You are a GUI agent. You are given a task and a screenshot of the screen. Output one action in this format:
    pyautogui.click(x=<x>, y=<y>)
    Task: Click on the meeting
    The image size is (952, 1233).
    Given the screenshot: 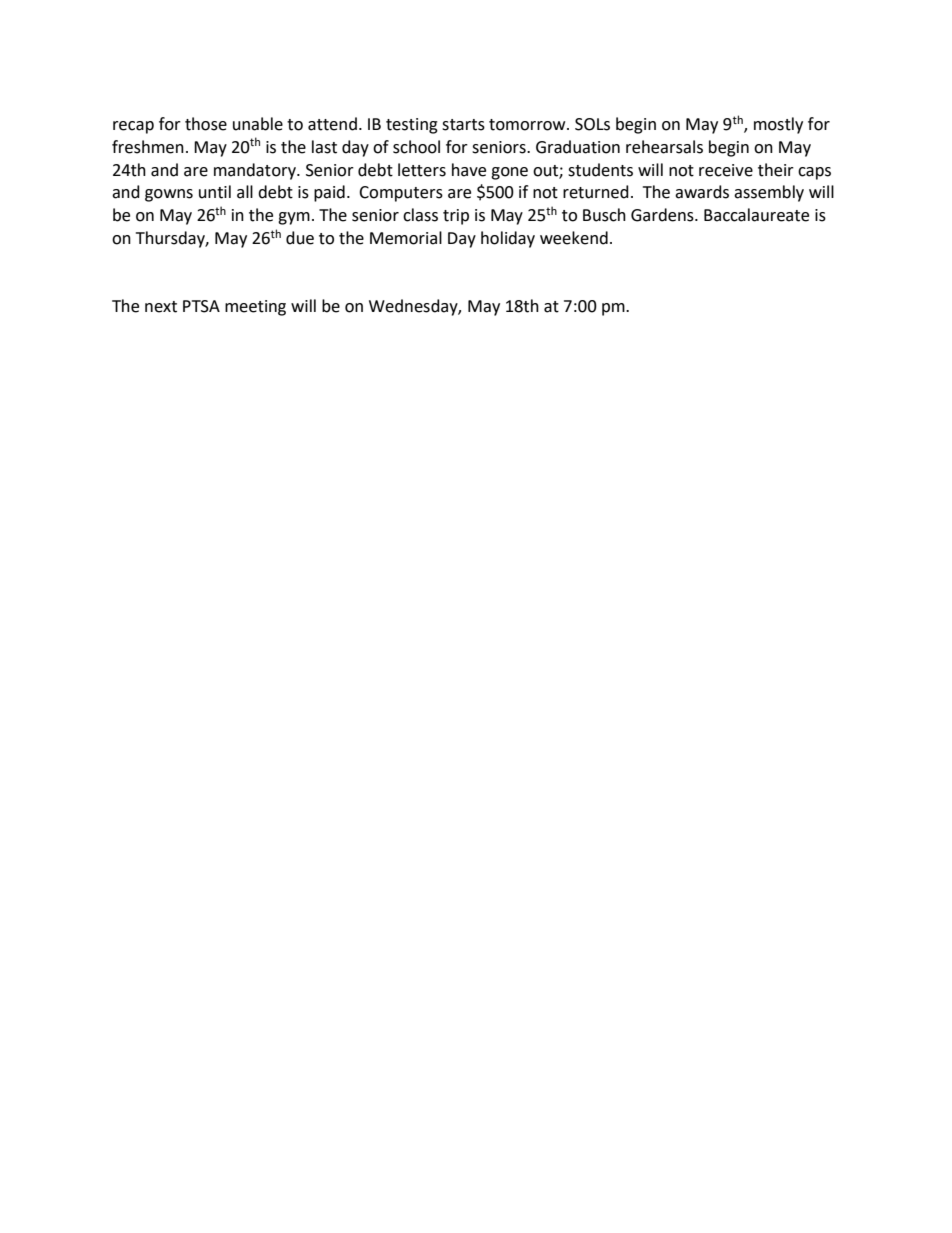 What is the action you would take?
    pyautogui.click(x=255, y=308)
